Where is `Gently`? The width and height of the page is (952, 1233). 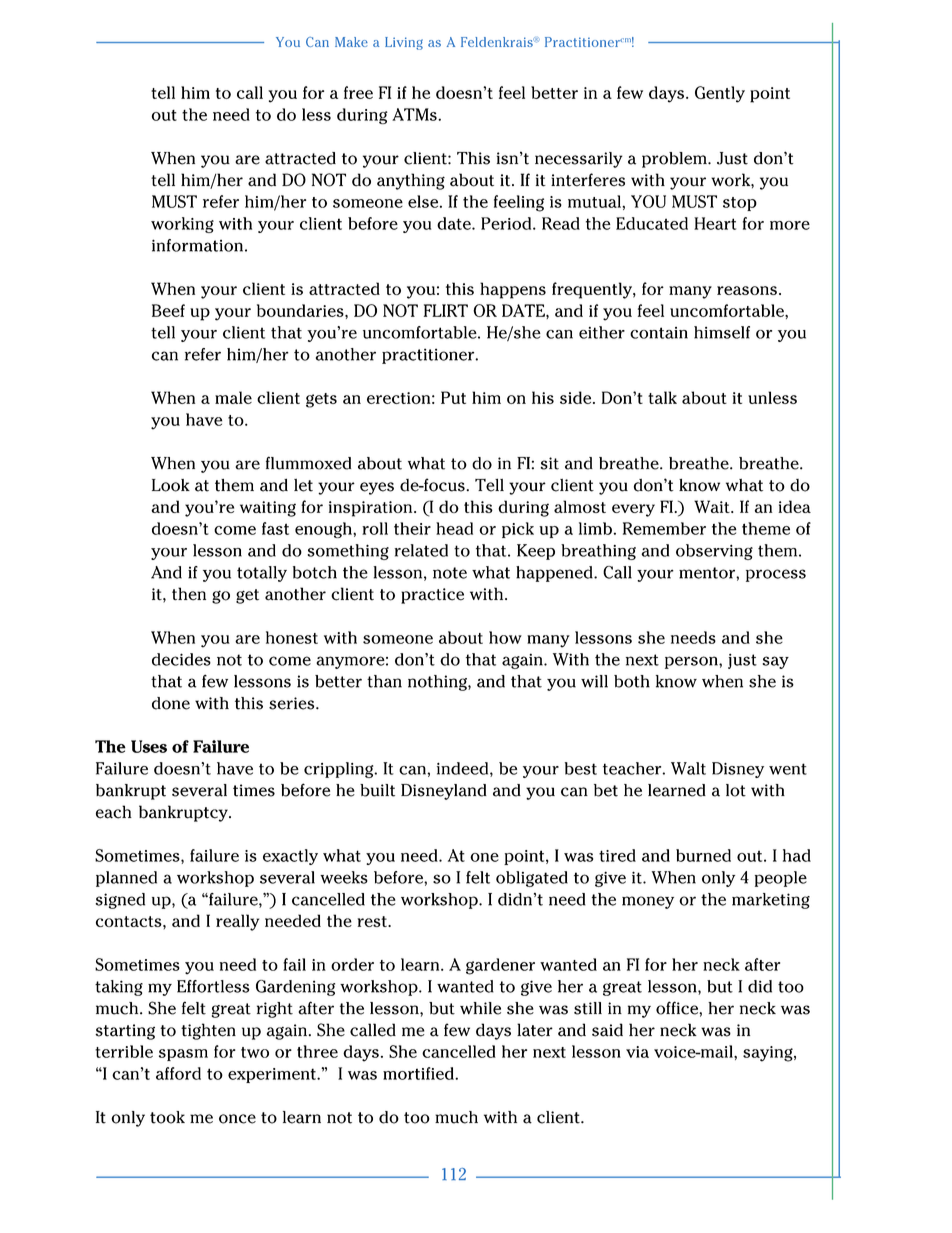 Gently is located at coordinates (720, 94).
